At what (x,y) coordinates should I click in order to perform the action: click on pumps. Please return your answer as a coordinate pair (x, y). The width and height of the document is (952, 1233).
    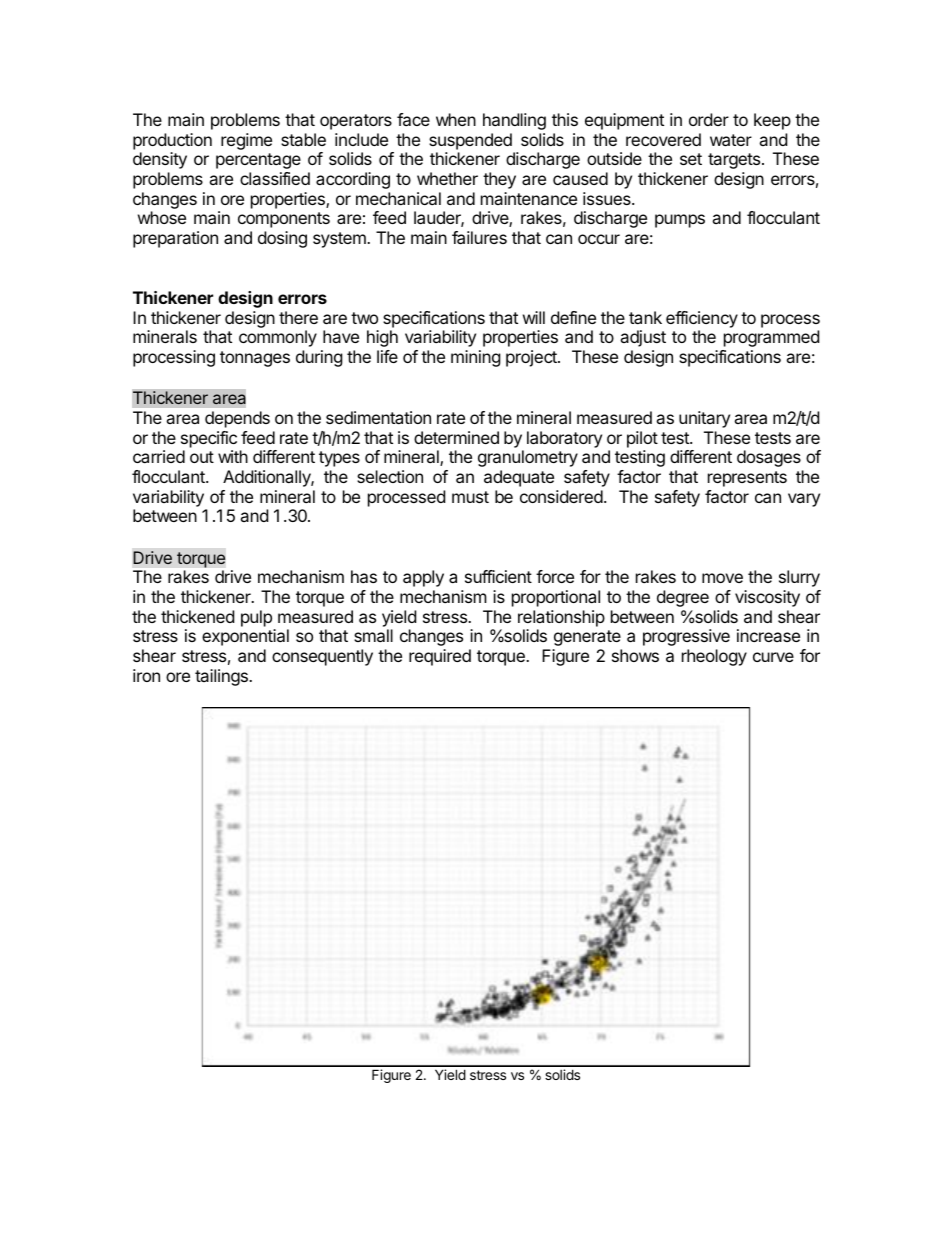
    Looking at the image, I should click on (680, 221).
